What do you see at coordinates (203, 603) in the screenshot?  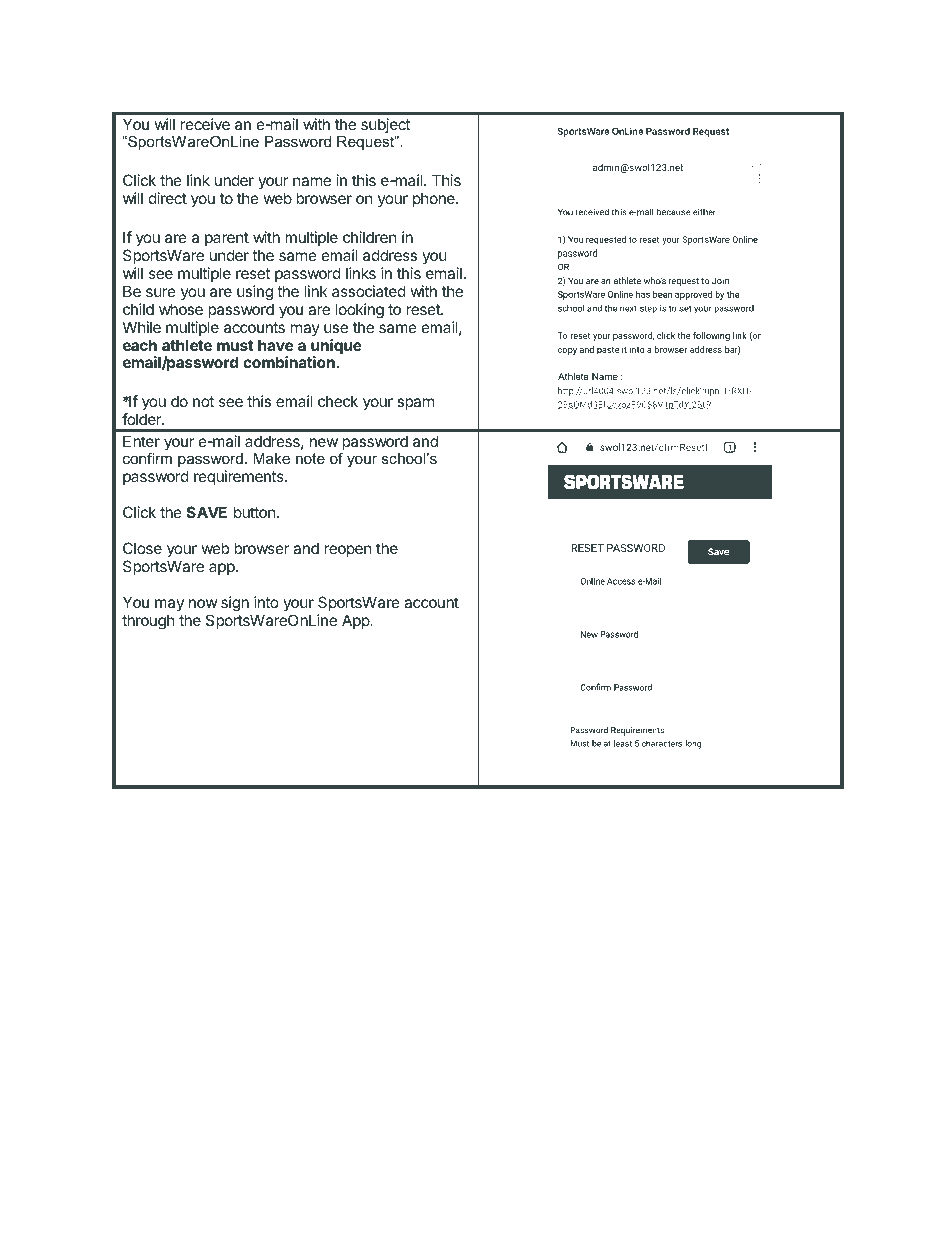 I see `now` at bounding box center [203, 603].
